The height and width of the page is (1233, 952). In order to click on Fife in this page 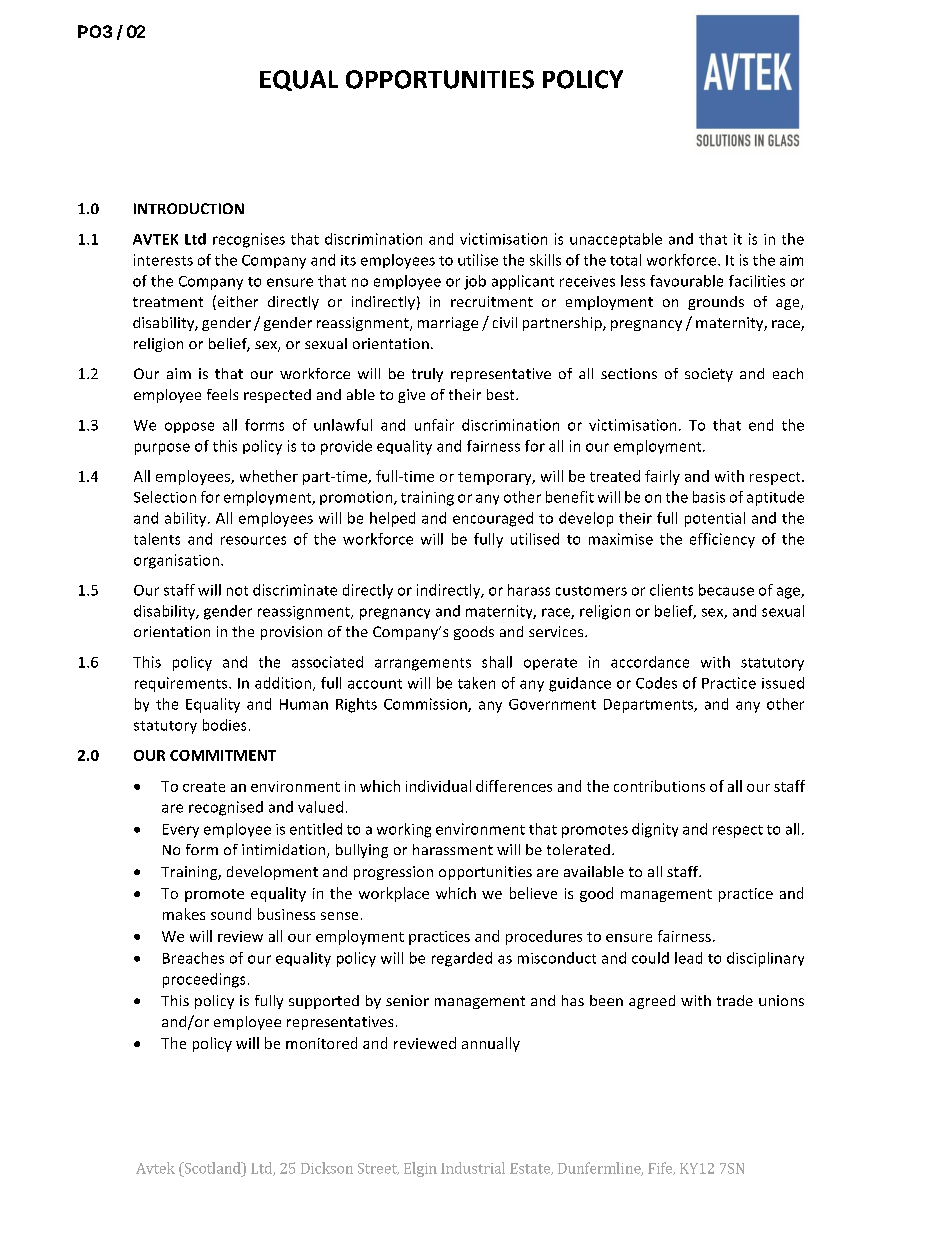, I will do `click(661, 1168)`.
